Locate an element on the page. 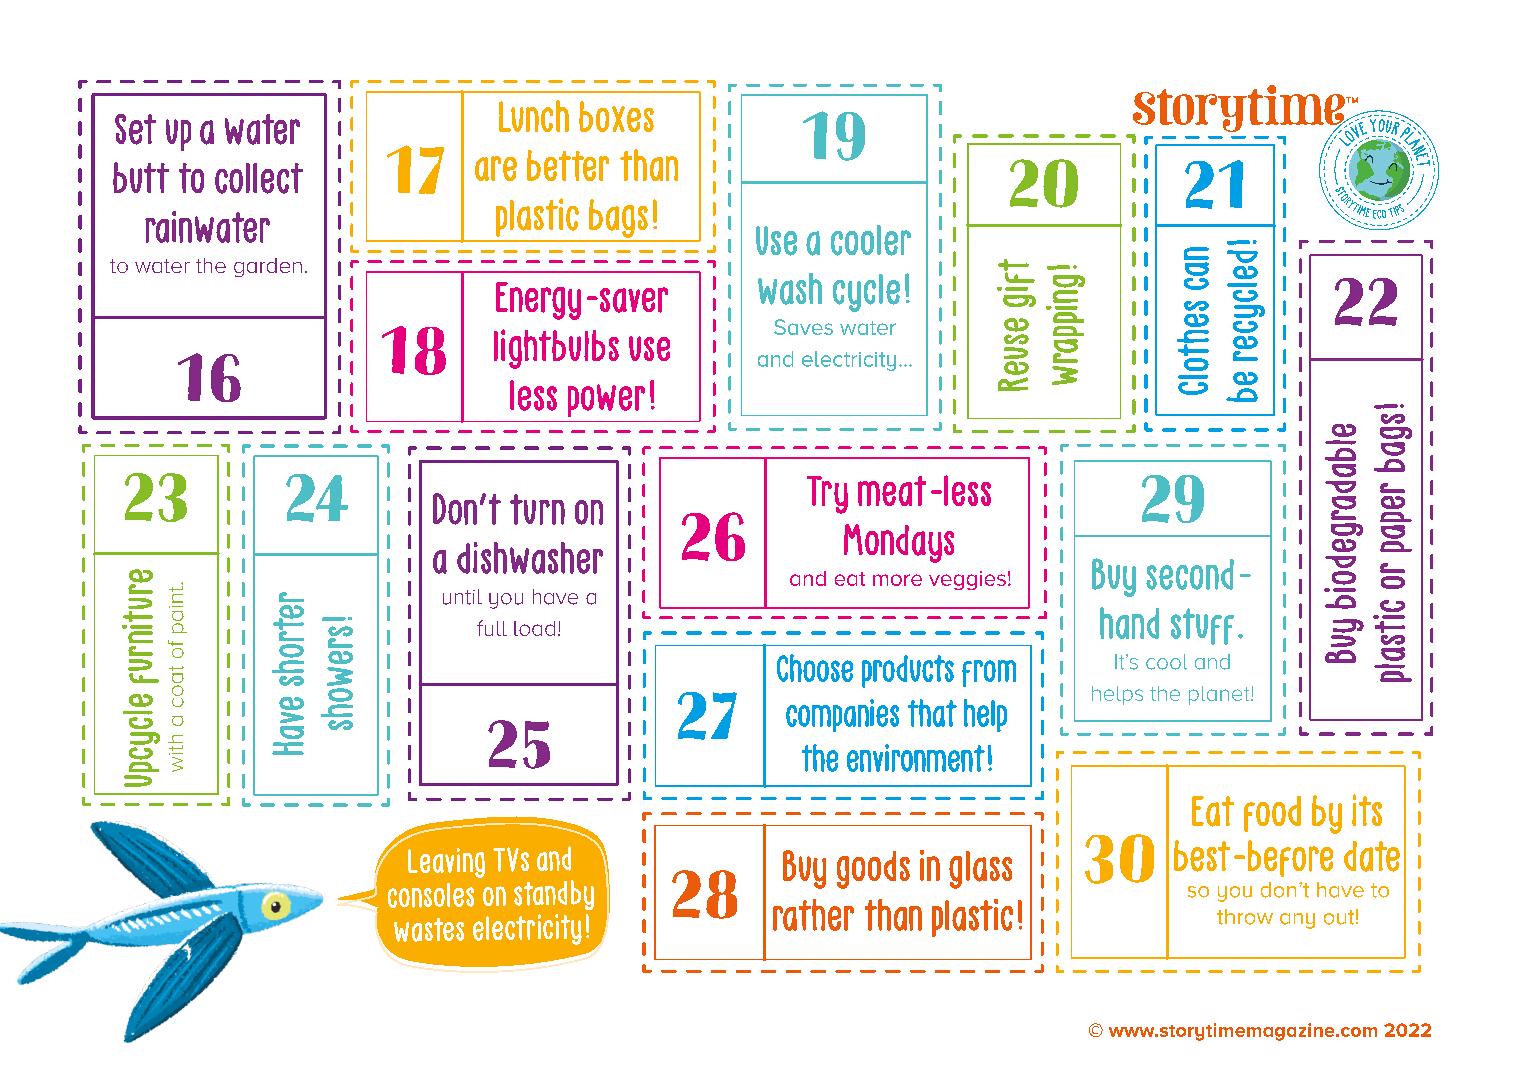 The width and height of the image is (1515, 1071). veggies is located at coordinates (967, 580).
